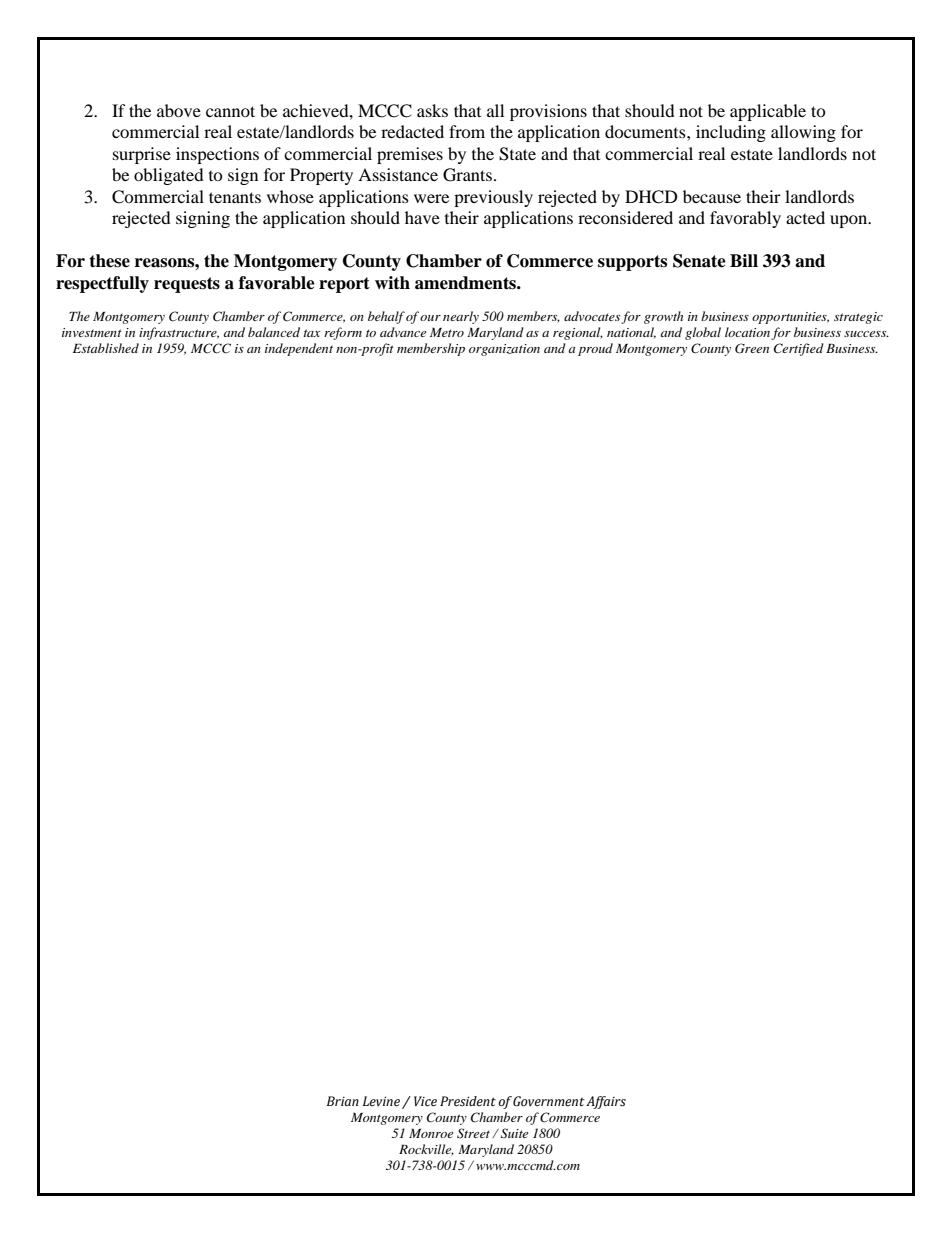 This screenshot has height=1233, width=952. What do you see at coordinates (381, 1101) in the screenshot?
I see `Levine` at bounding box center [381, 1101].
